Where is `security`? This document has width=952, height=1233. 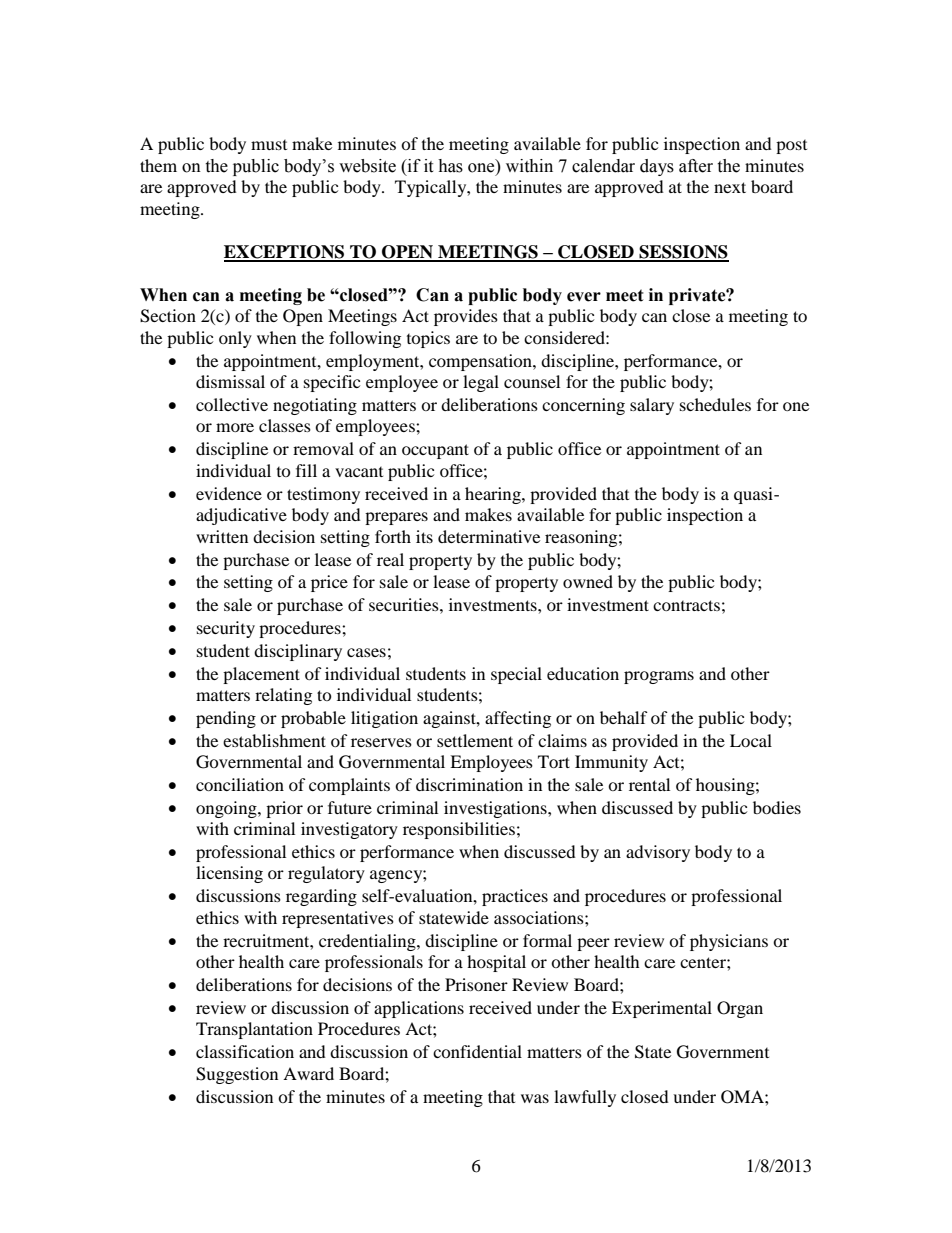
security is located at coordinates (226, 629).
